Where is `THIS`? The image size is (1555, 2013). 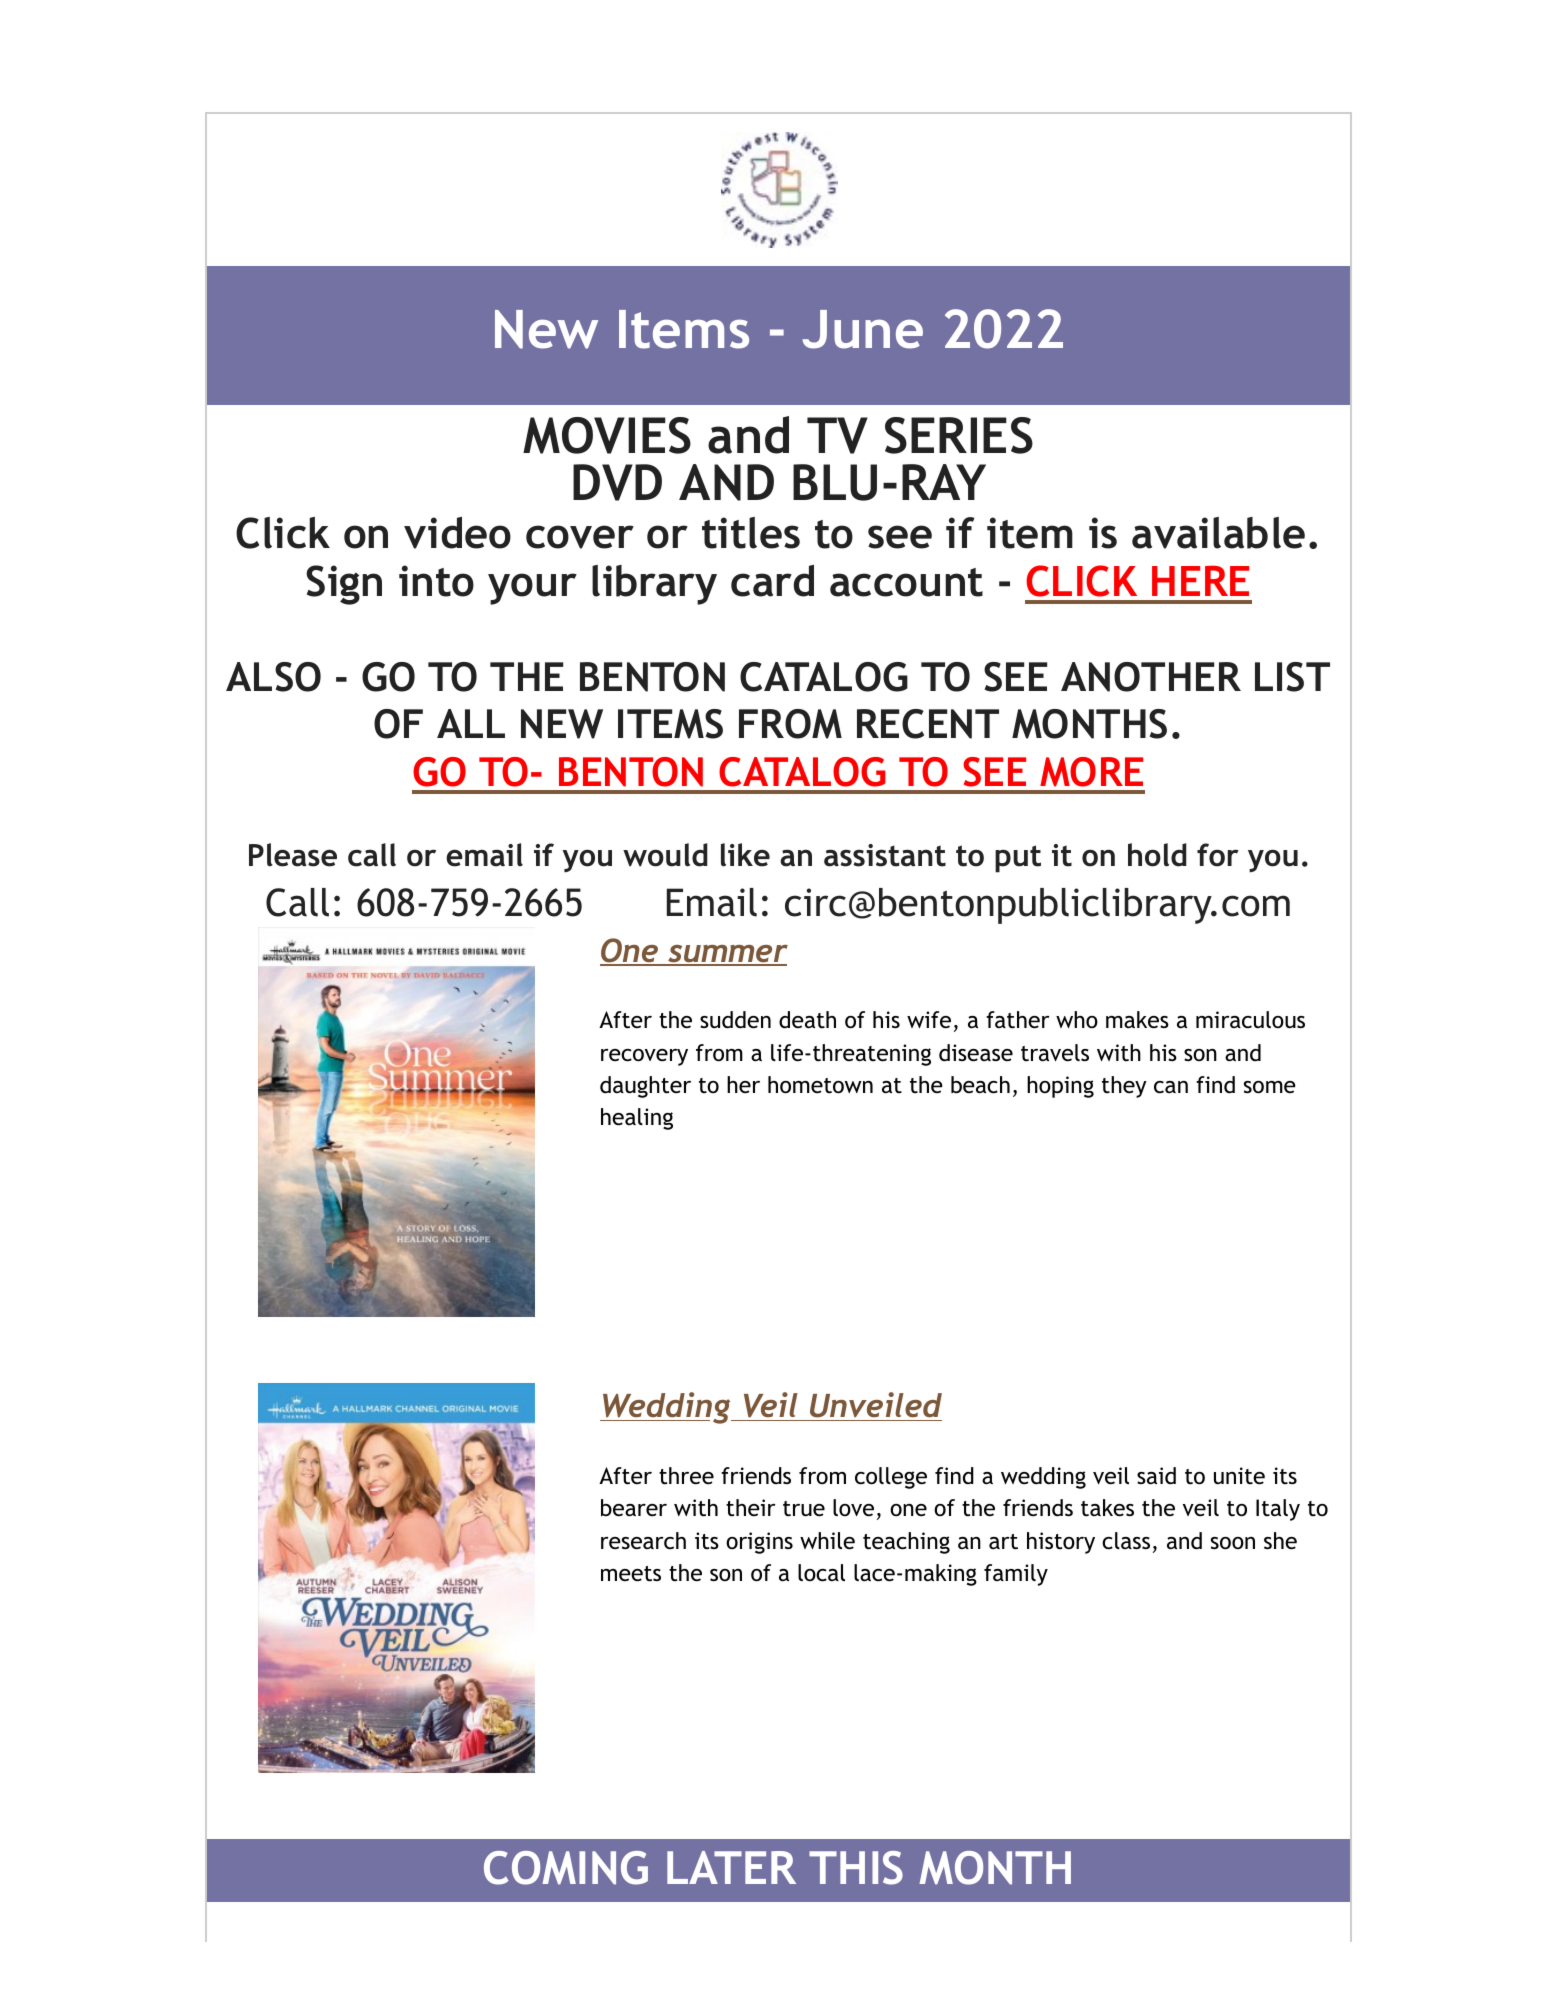 THIS is located at coordinates (856, 1868).
